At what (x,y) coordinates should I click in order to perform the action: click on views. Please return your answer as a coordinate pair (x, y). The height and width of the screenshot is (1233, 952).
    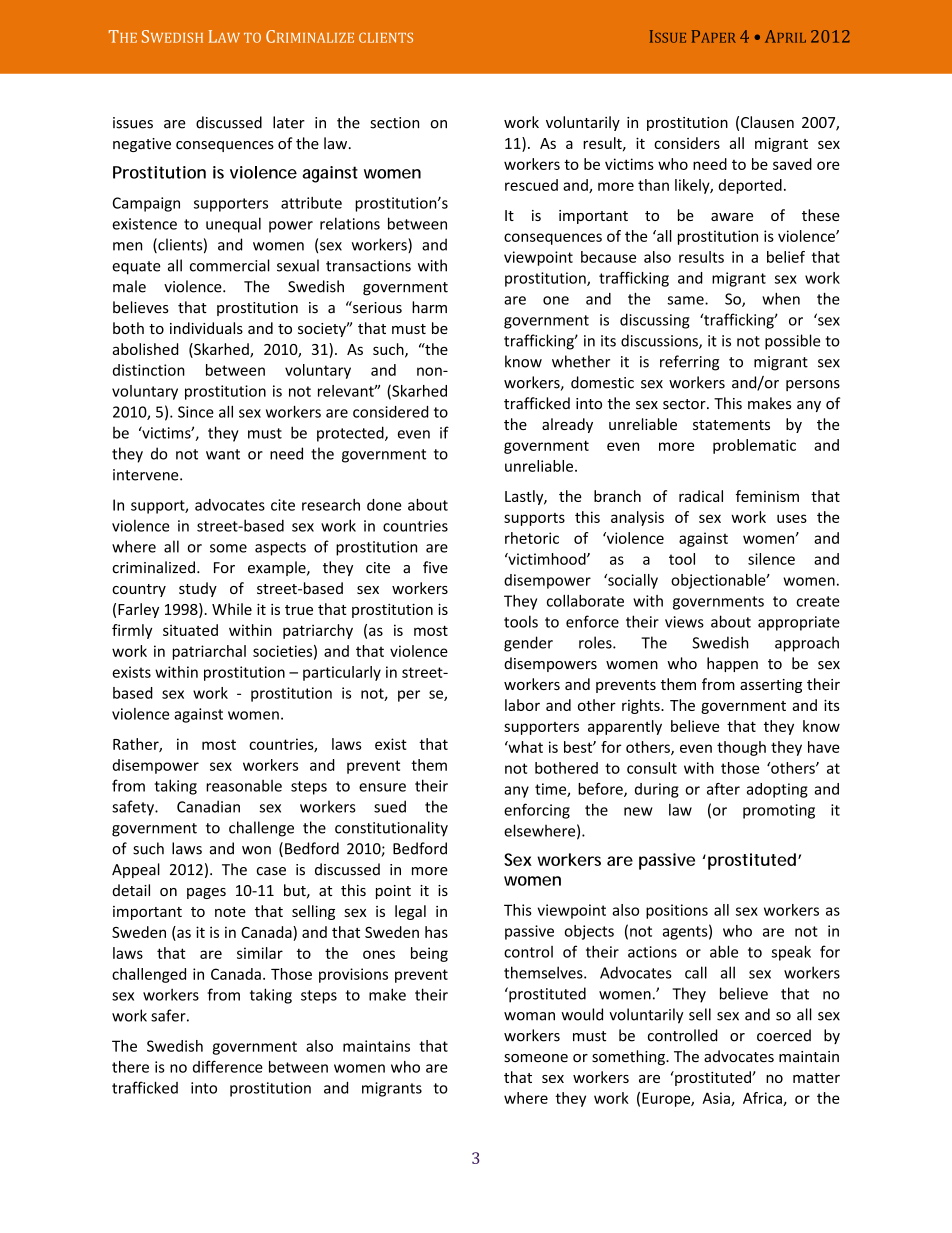
    Looking at the image, I should click on (684, 622).
